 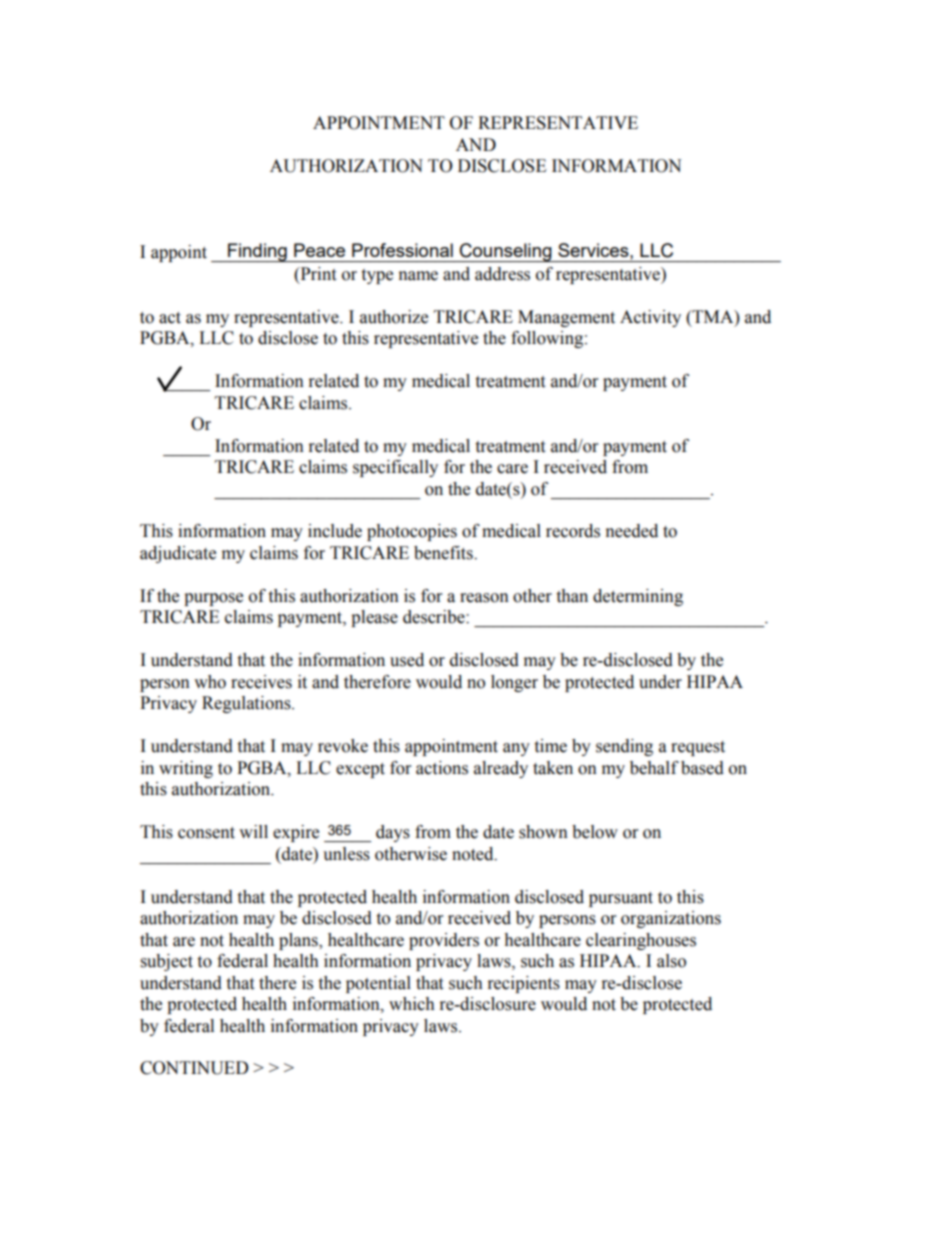 I want to click on name, so click(x=418, y=276).
